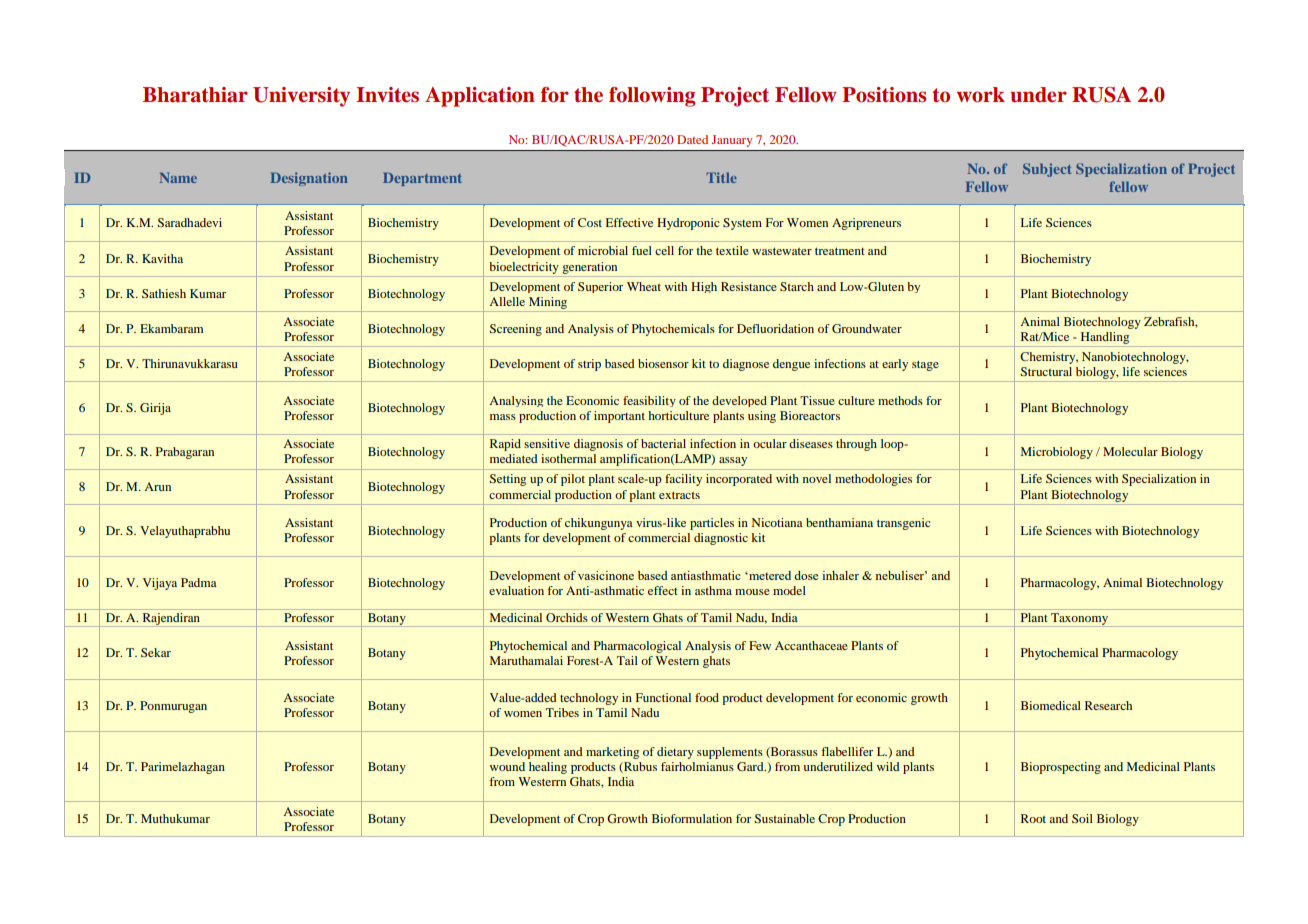 The width and height of the screenshot is (1308, 924). What do you see at coordinates (644, 286) in the screenshot?
I see `Wheat` at bounding box center [644, 286].
